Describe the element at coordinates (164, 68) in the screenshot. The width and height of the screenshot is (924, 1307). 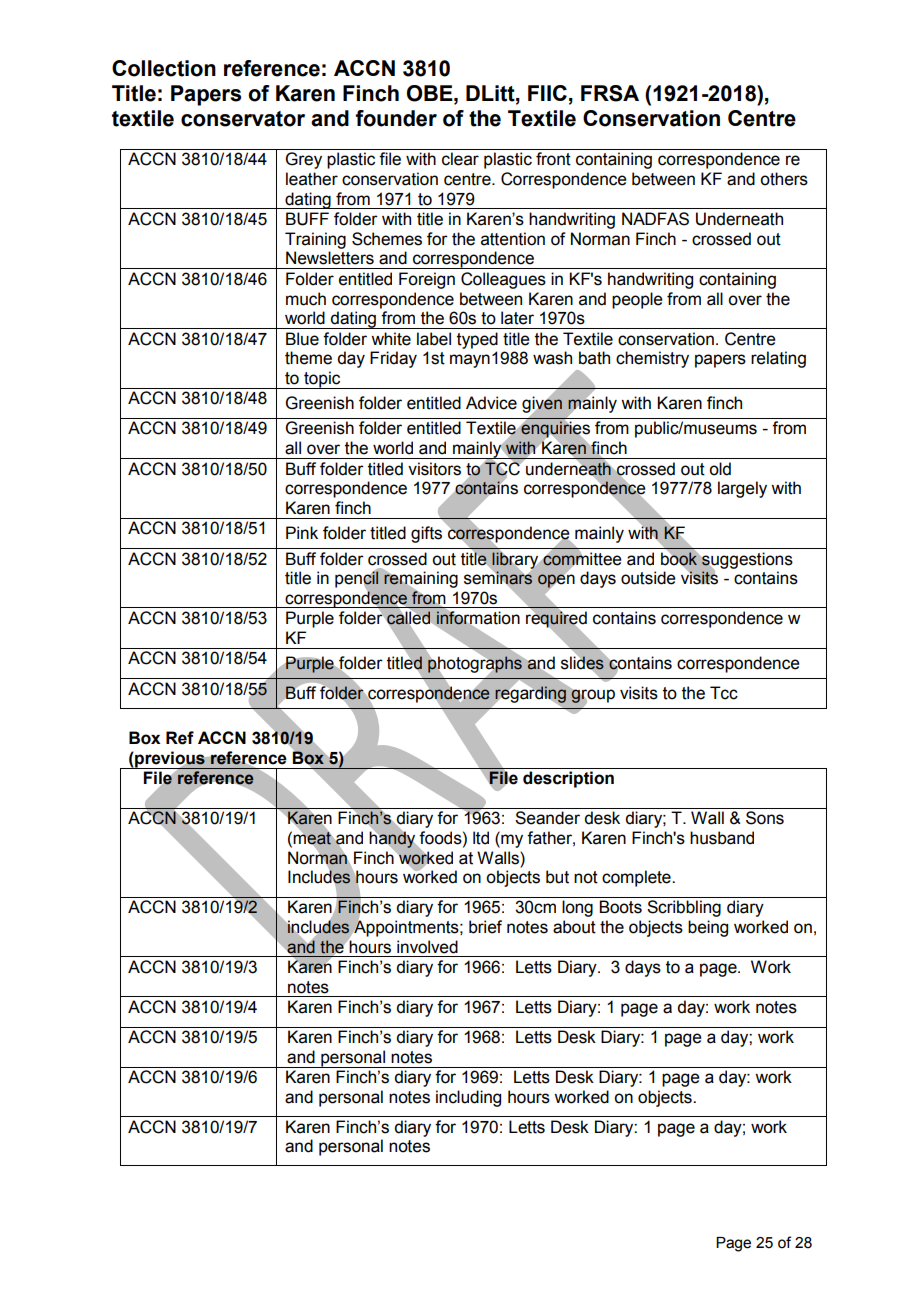
I see `Collection` at that location.
